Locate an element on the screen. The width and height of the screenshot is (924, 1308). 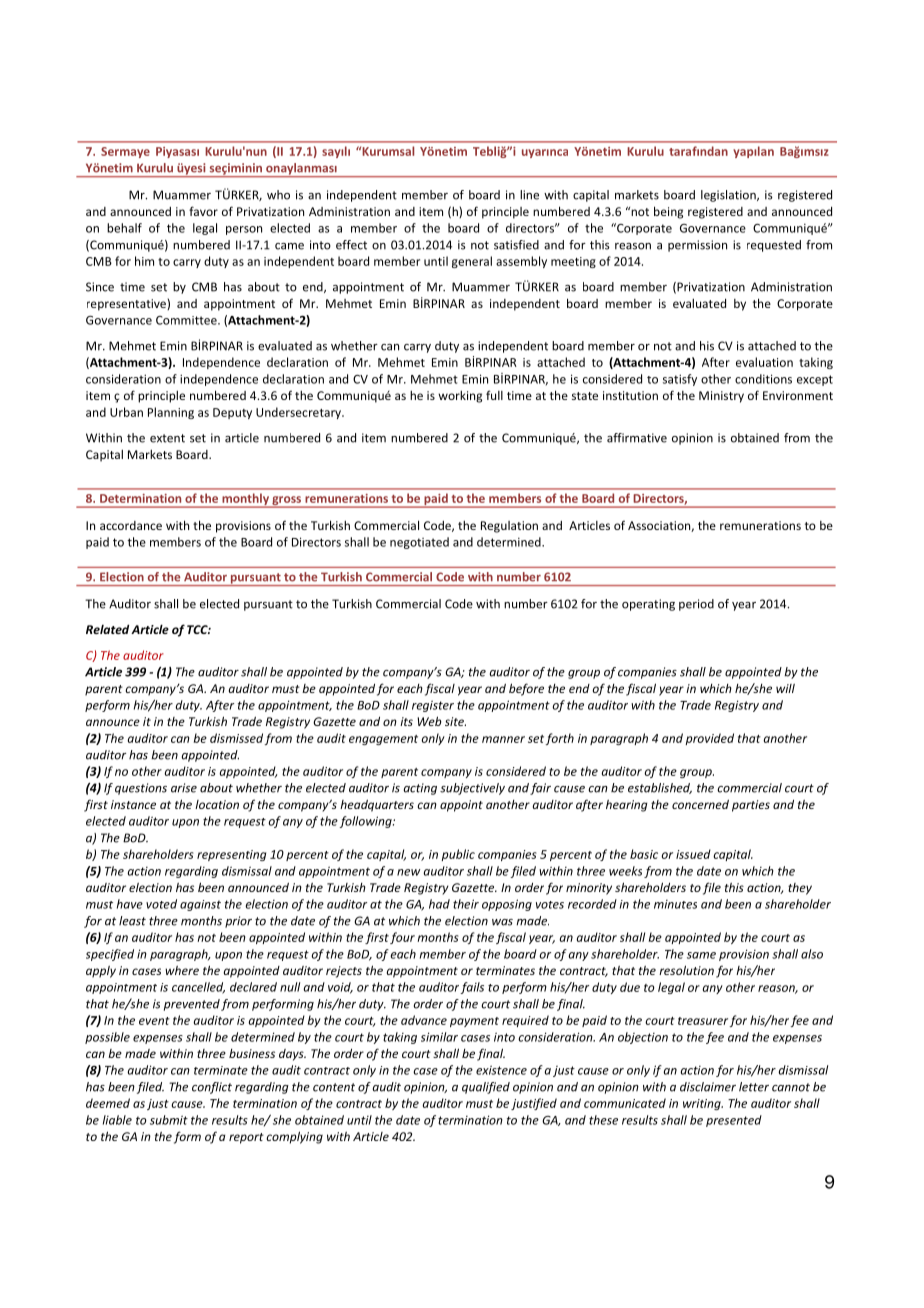
Ministry is located at coordinates (721, 397).
